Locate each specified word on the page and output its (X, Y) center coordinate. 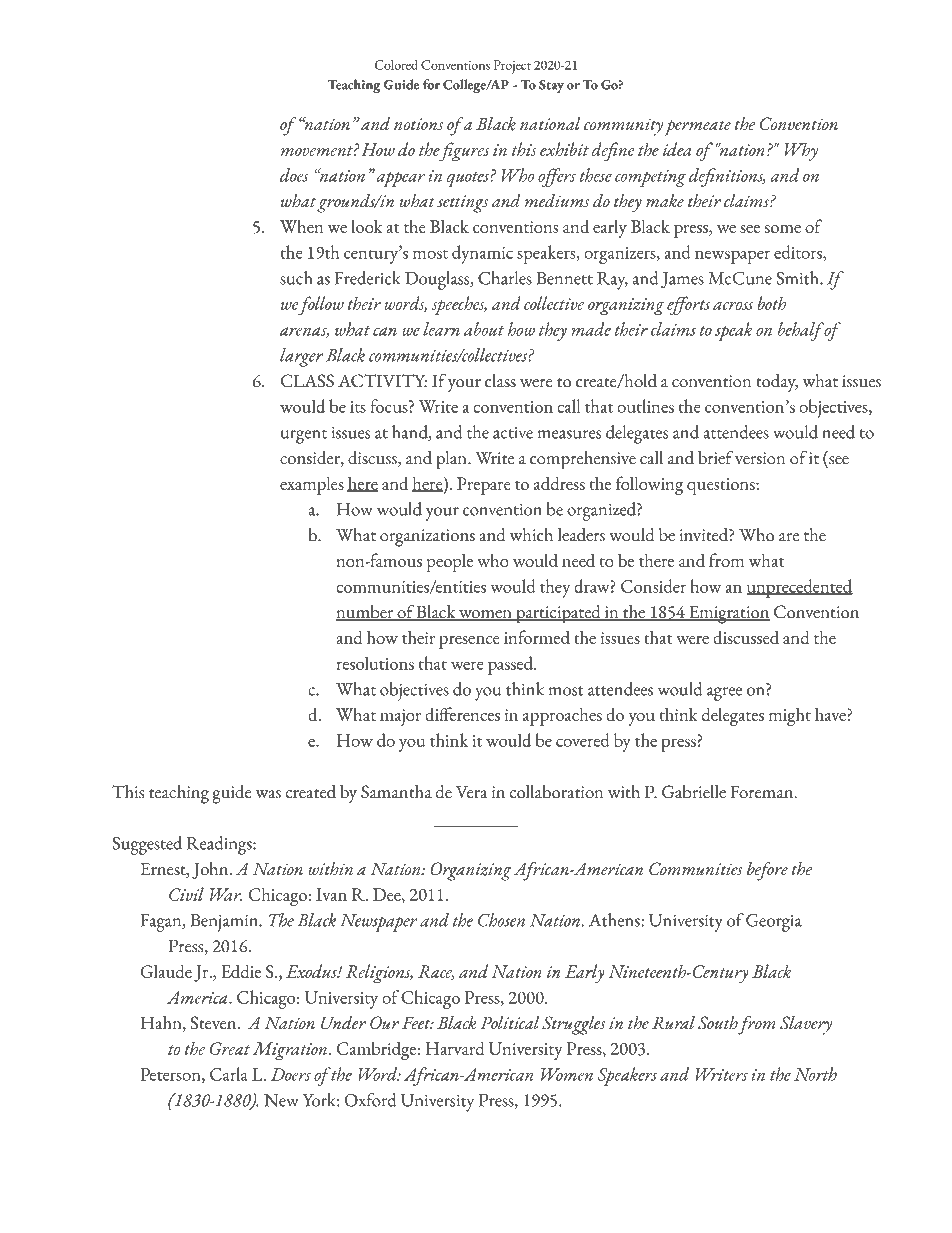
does (294, 175)
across (733, 306)
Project (512, 67)
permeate (698, 128)
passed (511, 665)
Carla (229, 1074)
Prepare (483, 486)
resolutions (375, 663)
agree (724, 694)
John (211, 870)
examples (312, 486)
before (767, 871)
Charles (505, 278)
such (296, 278)
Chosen (501, 920)
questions (722, 486)
